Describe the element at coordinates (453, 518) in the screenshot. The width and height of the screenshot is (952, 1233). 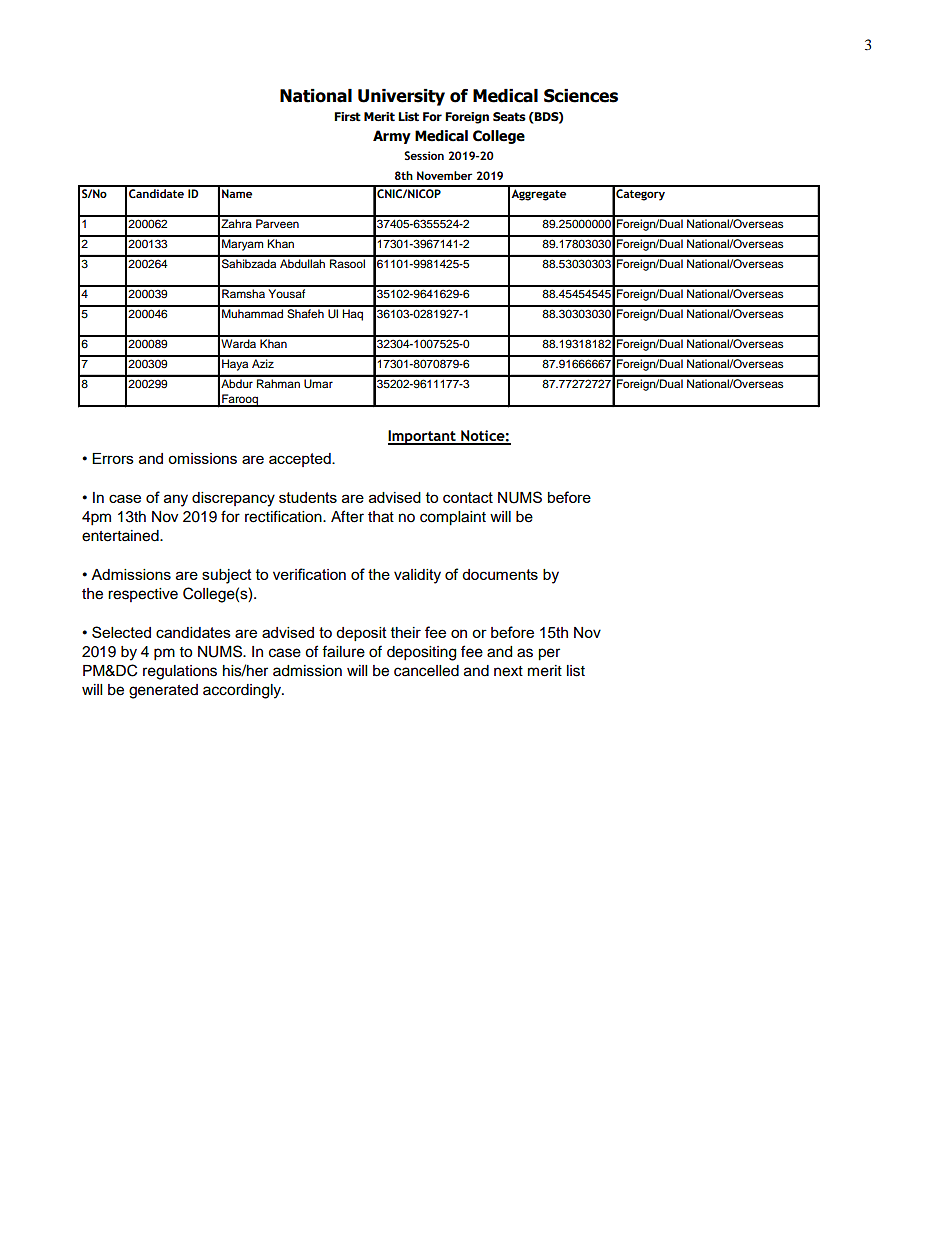
I see `complaint` at that location.
